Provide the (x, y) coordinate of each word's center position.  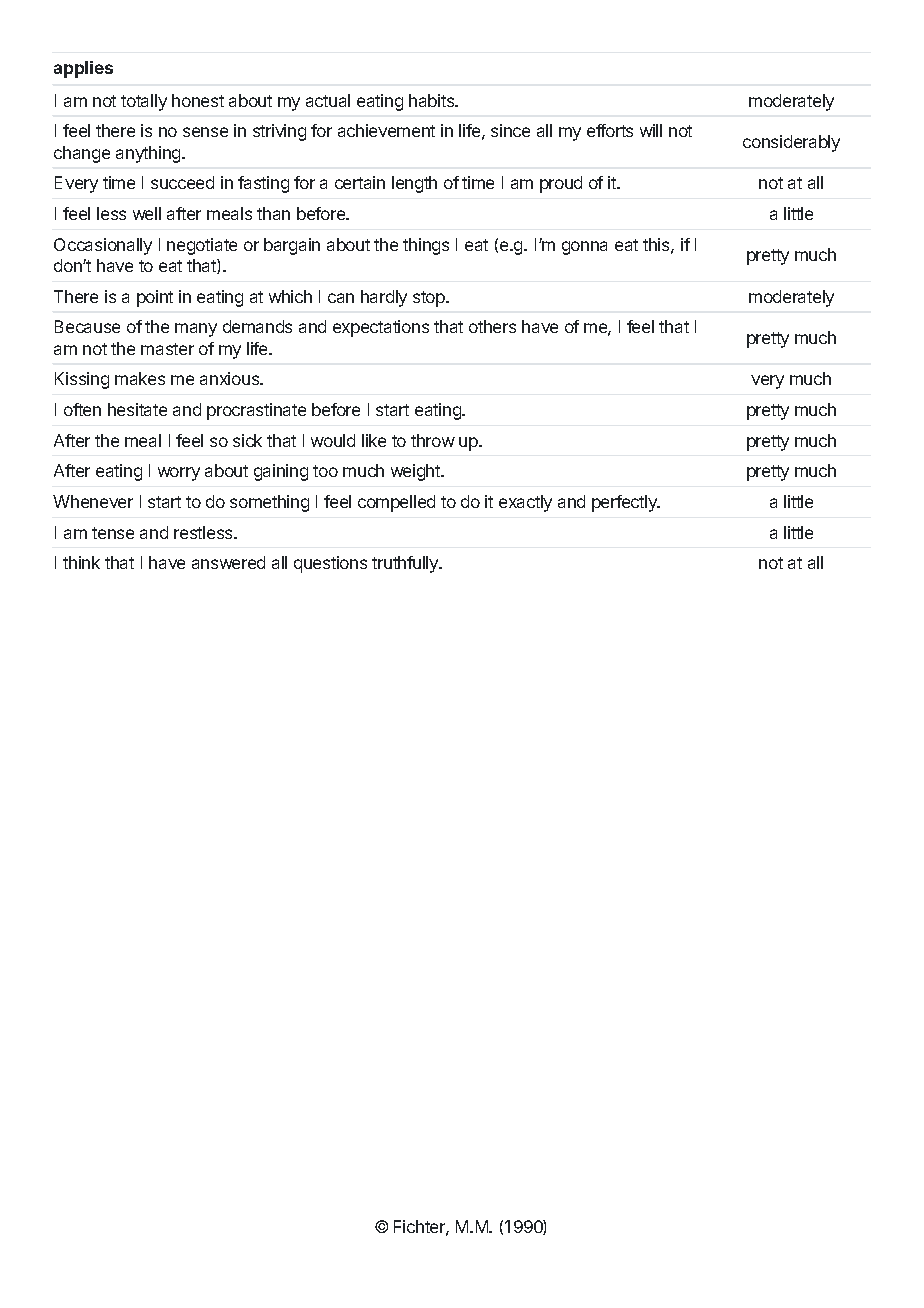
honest (198, 100)
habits (433, 100)
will (651, 130)
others (492, 326)
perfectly (625, 503)
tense (113, 533)
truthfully (406, 564)
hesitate (137, 409)
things (426, 246)
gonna (584, 248)
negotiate (202, 246)
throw (433, 440)
